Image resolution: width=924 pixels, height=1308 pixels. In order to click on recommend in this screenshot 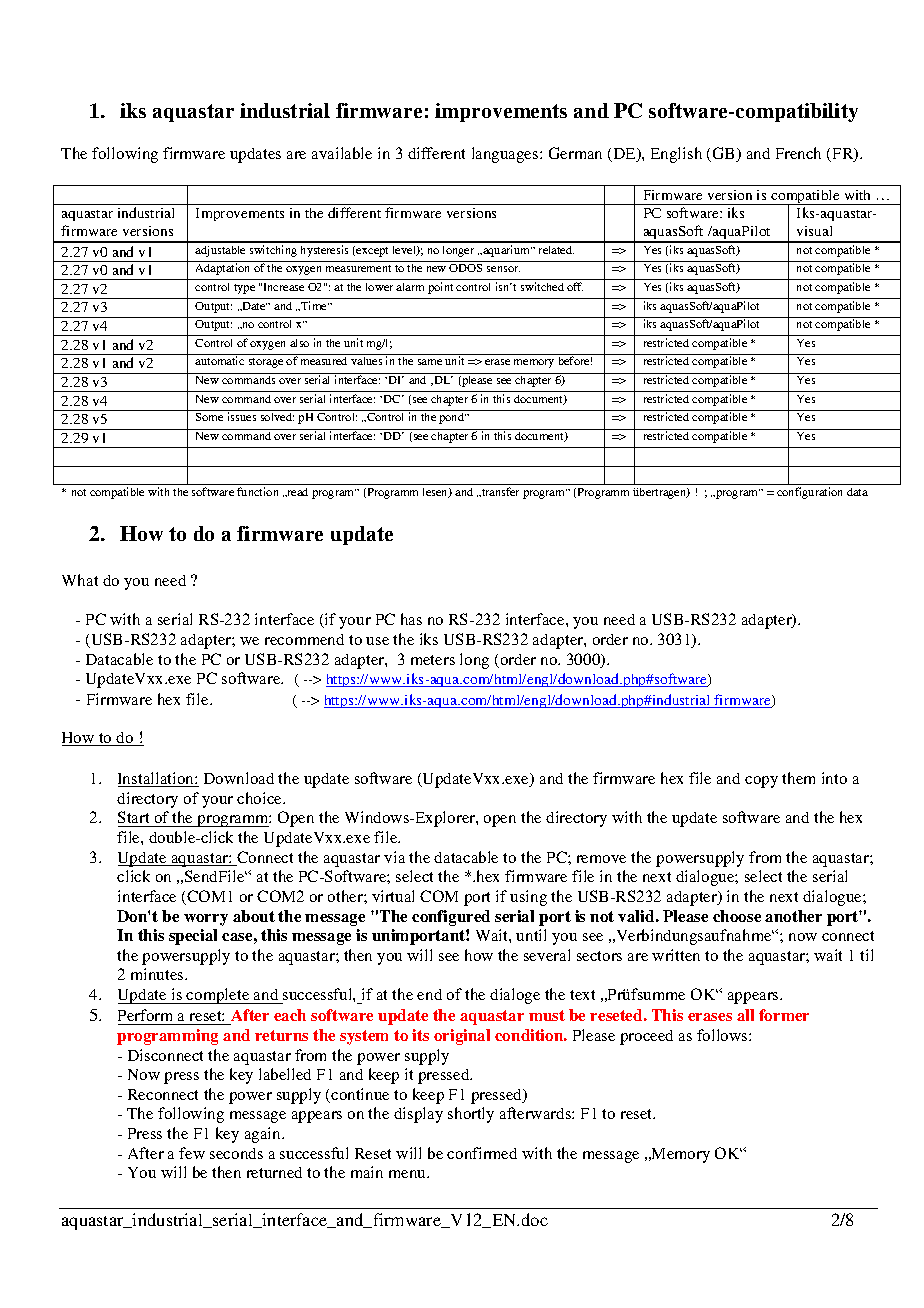, I will do `click(304, 639)`.
